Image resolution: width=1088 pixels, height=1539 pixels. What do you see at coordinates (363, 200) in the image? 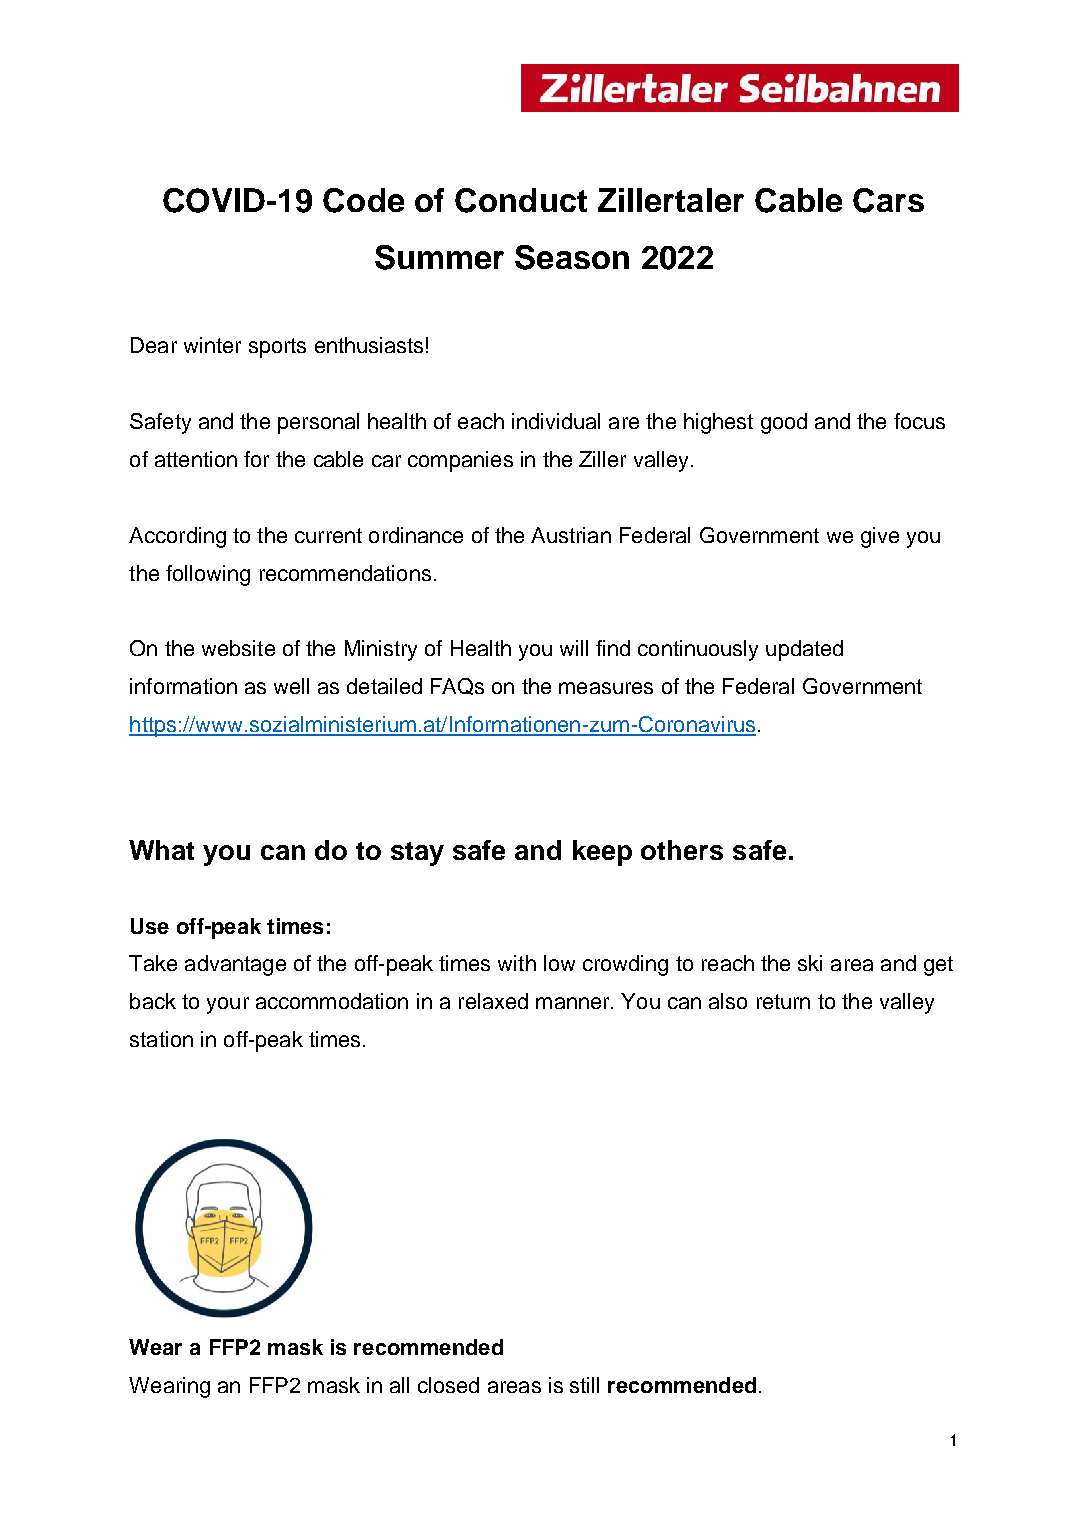
I see `Code` at bounding box center [363, 200].
